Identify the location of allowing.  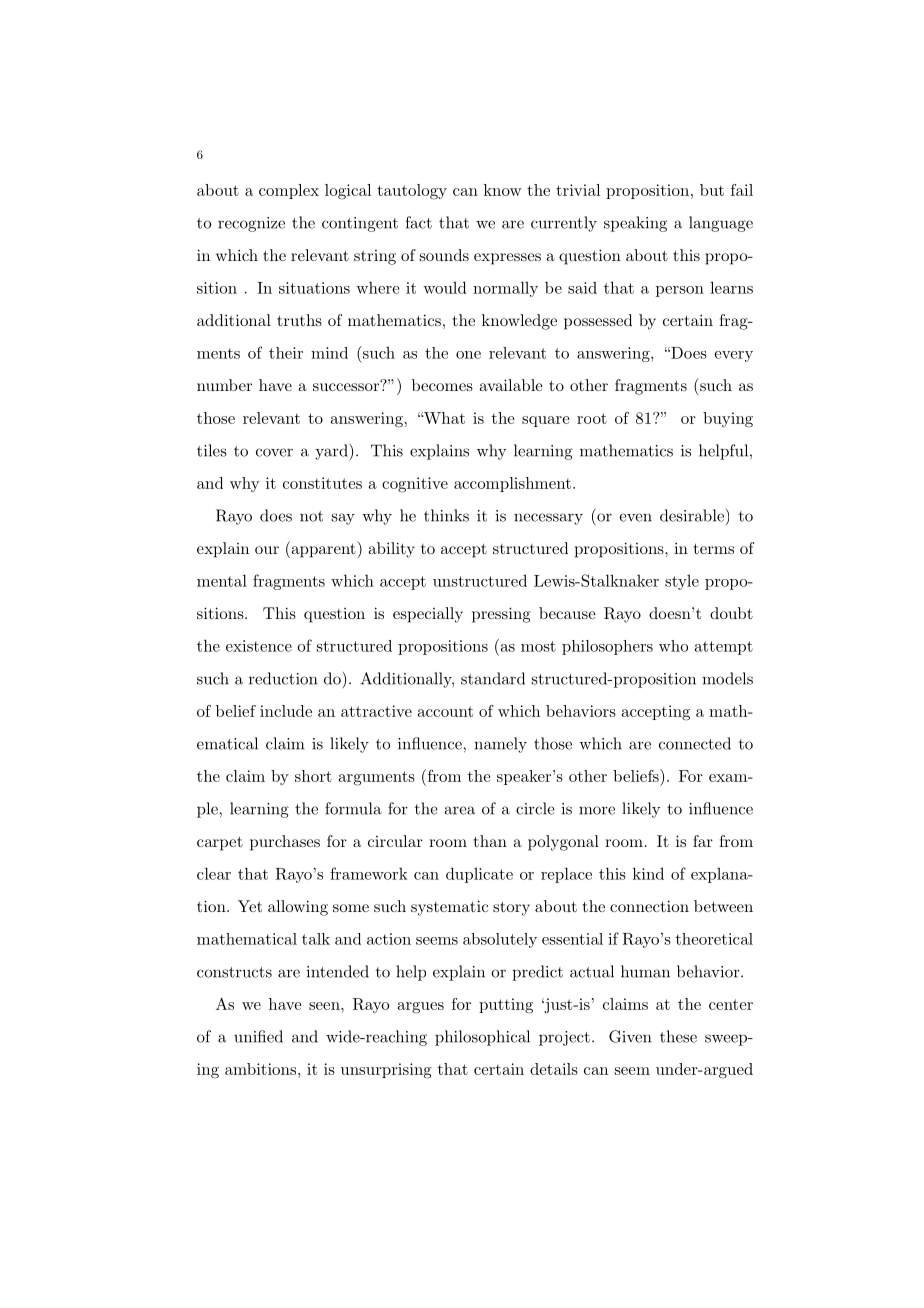
(298, 908).
